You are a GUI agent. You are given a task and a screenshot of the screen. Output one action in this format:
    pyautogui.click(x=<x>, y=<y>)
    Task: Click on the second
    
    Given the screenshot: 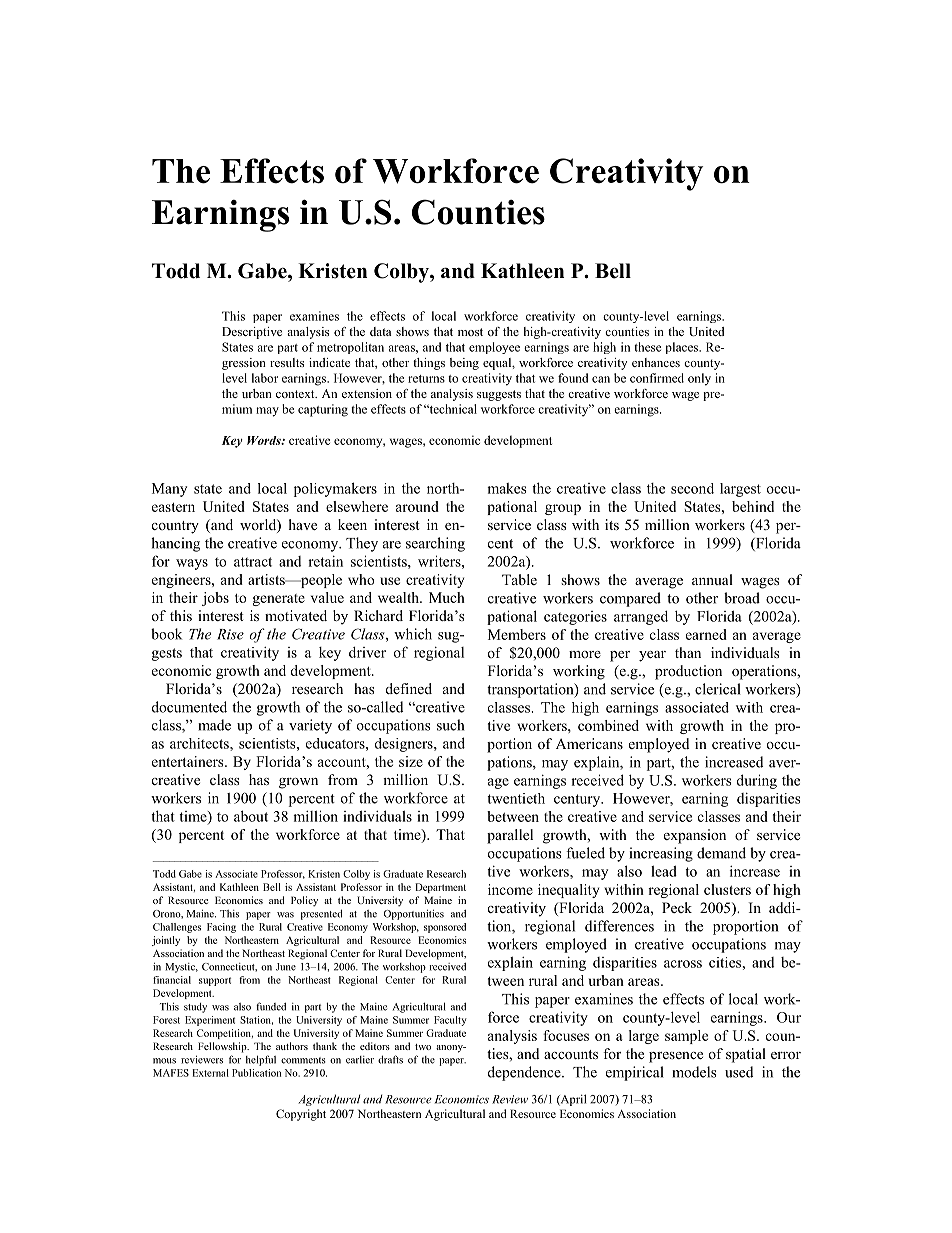 What is the action you would take?
    pyautogui.click(x=692, y=488)
